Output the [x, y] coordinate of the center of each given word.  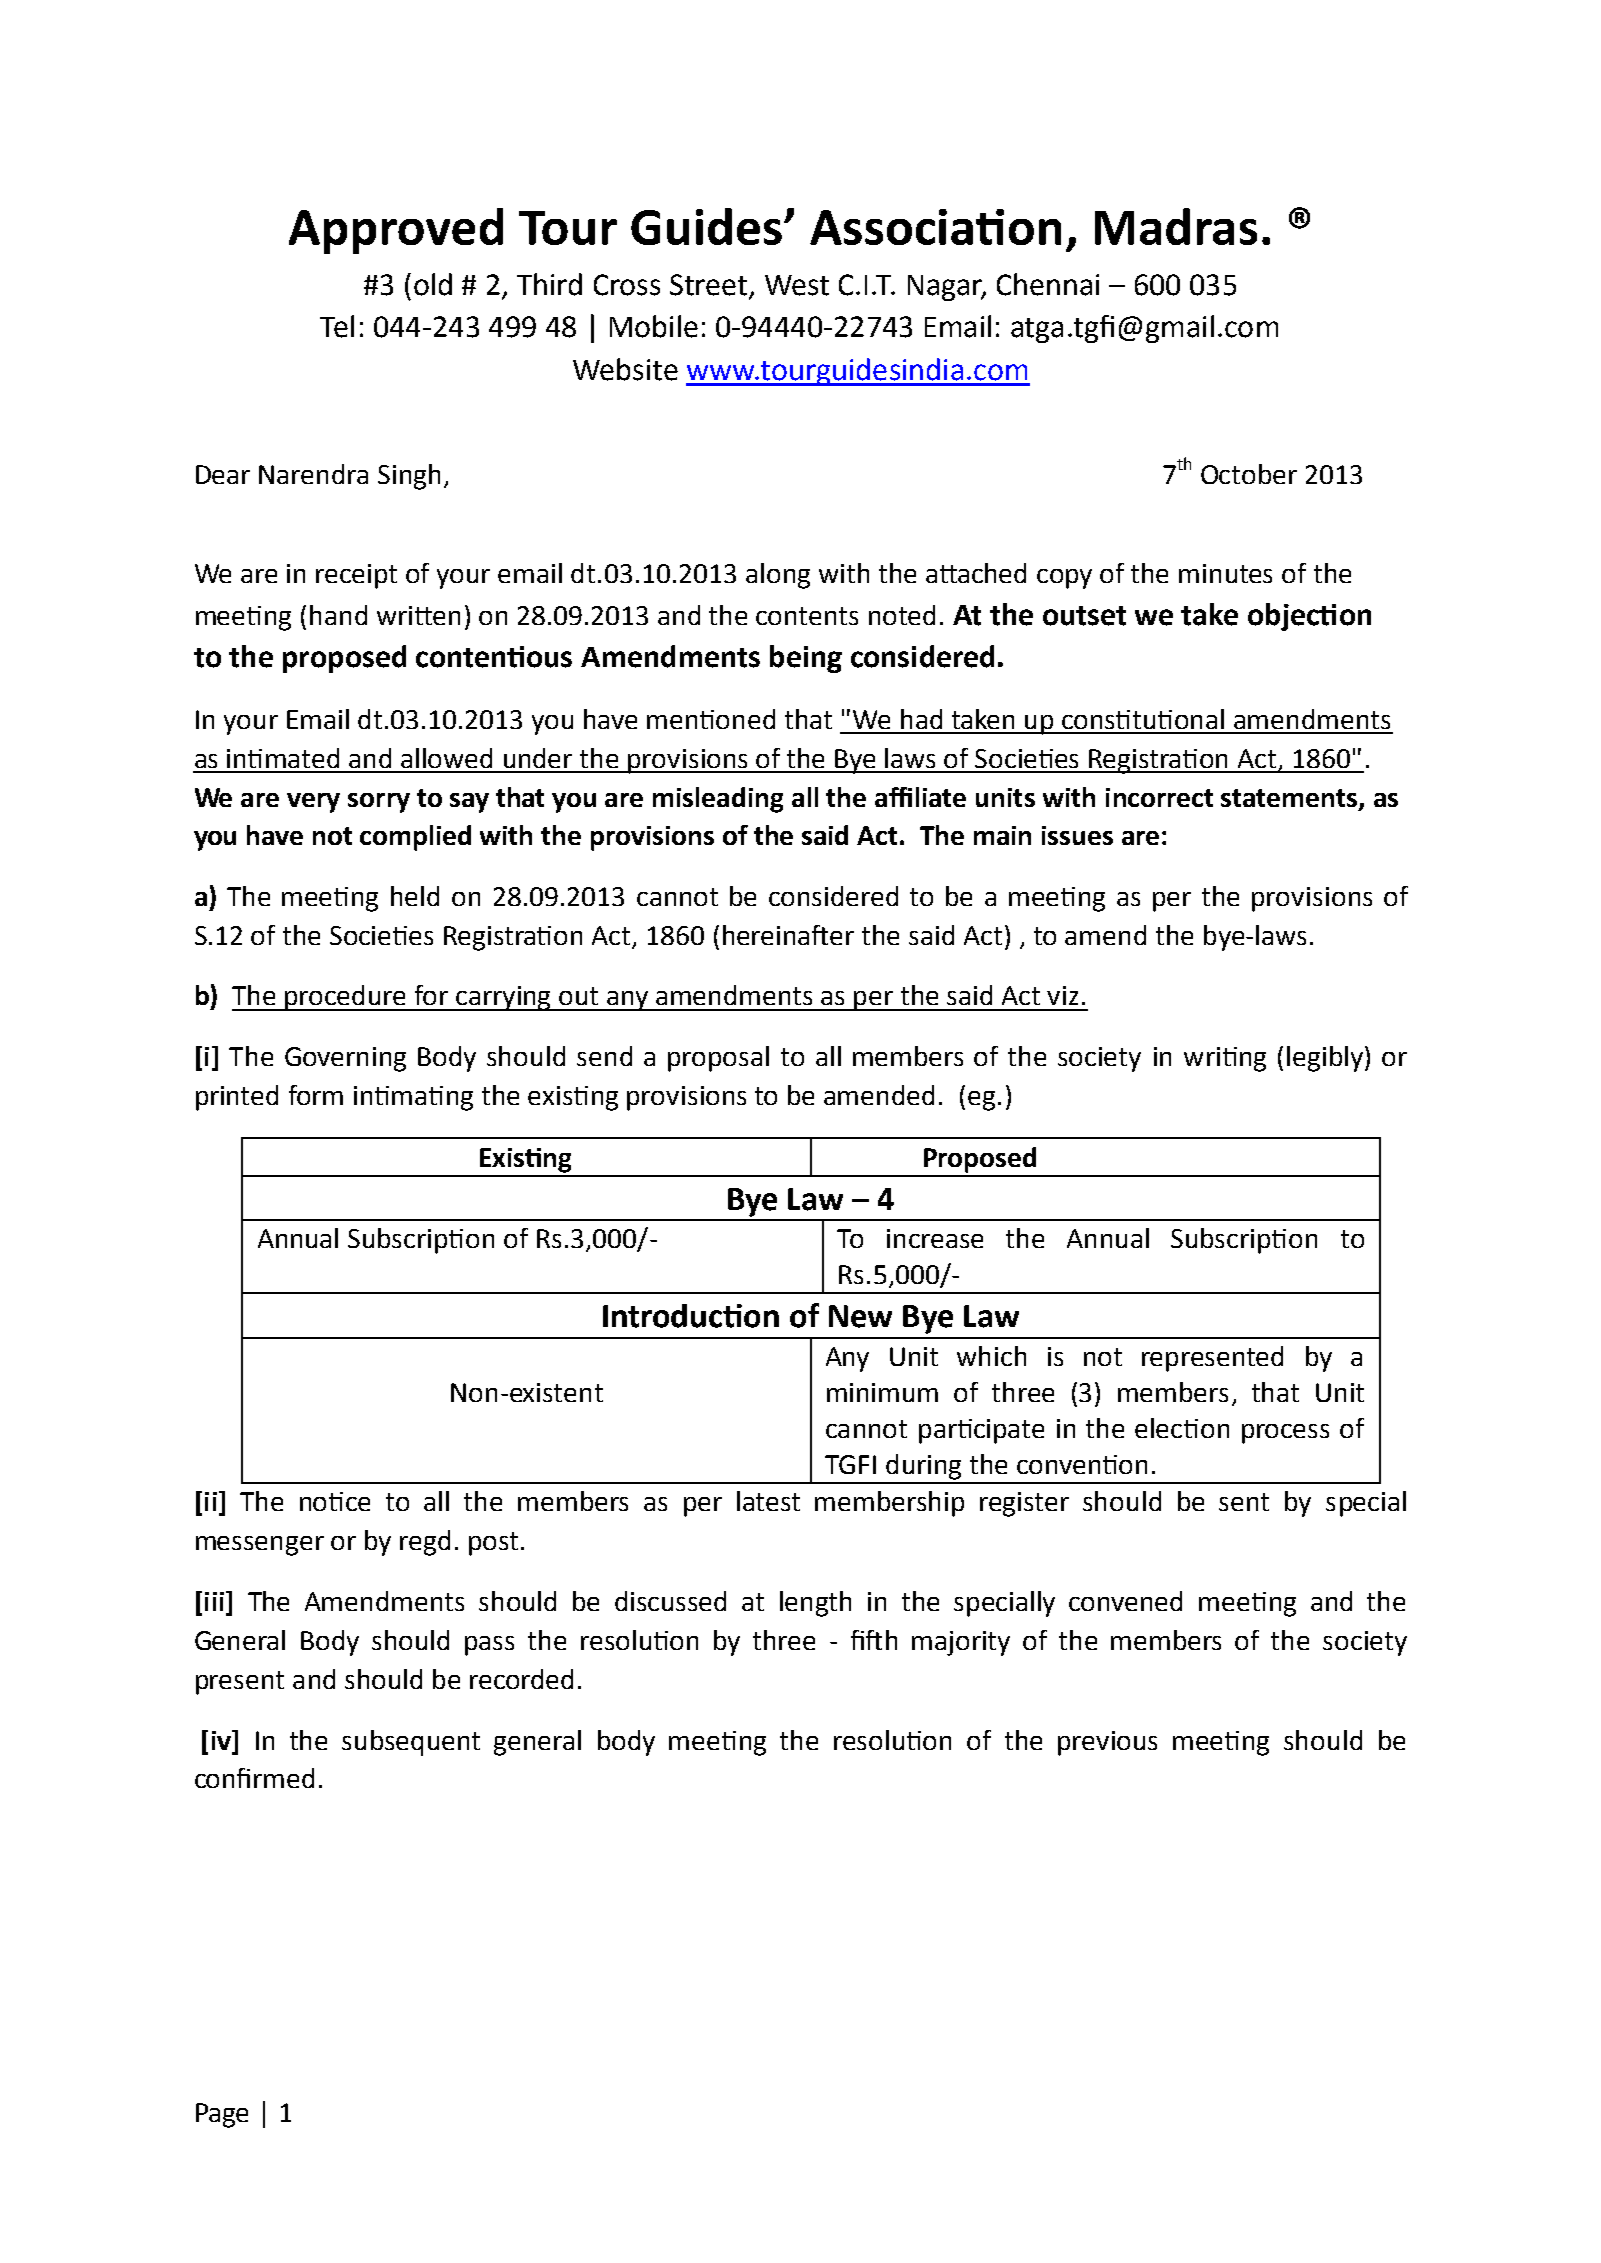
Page [222, 2115]
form [316, 1095]
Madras [1176, 226]
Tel [337, 326]
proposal [718, 1059]
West [797, 285]
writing [1225, 1059]
